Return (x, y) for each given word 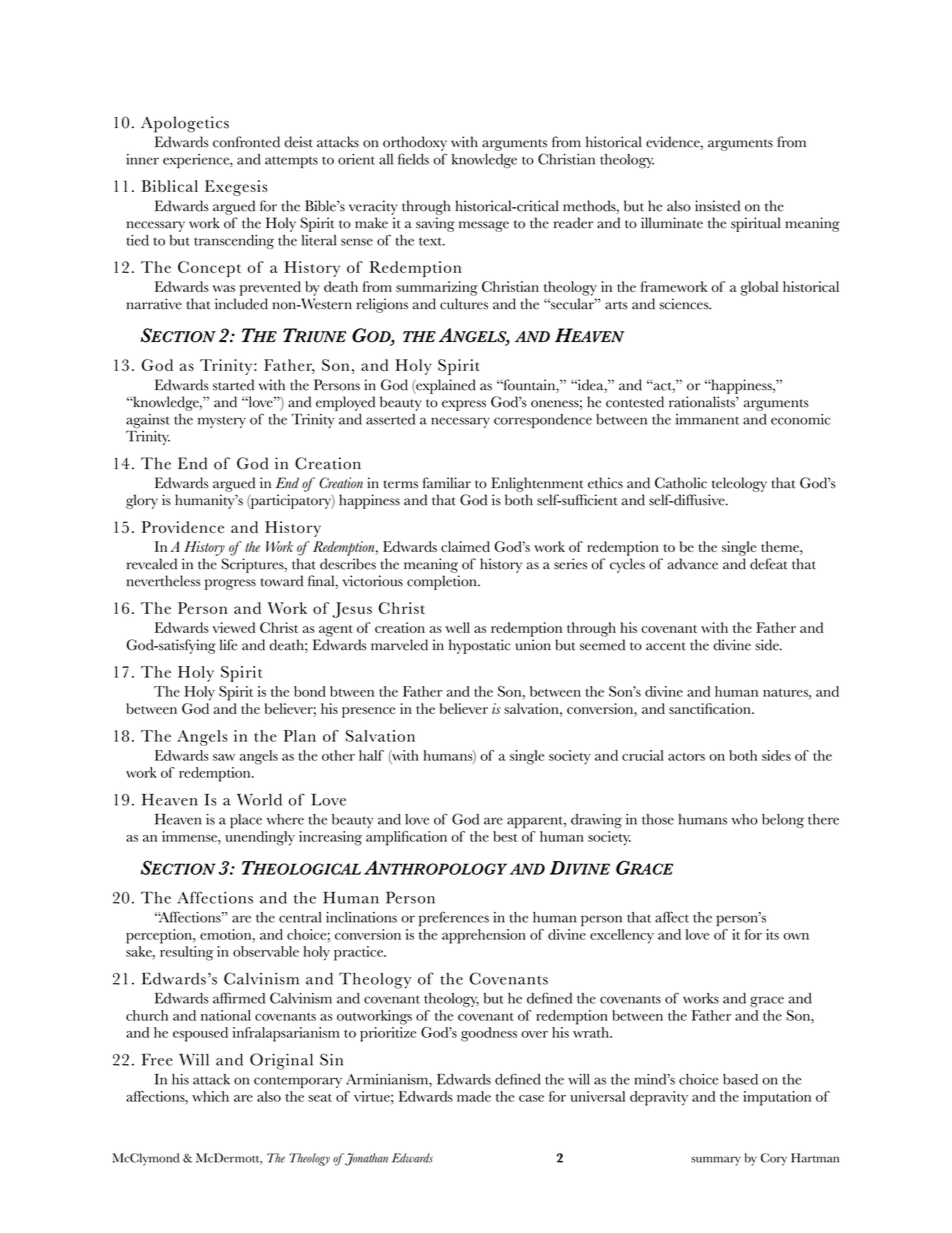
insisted (717, 206)
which (210, 1096)
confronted (246, 142)
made (474, 1096)
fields (413, 159)
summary (716, 1161)
